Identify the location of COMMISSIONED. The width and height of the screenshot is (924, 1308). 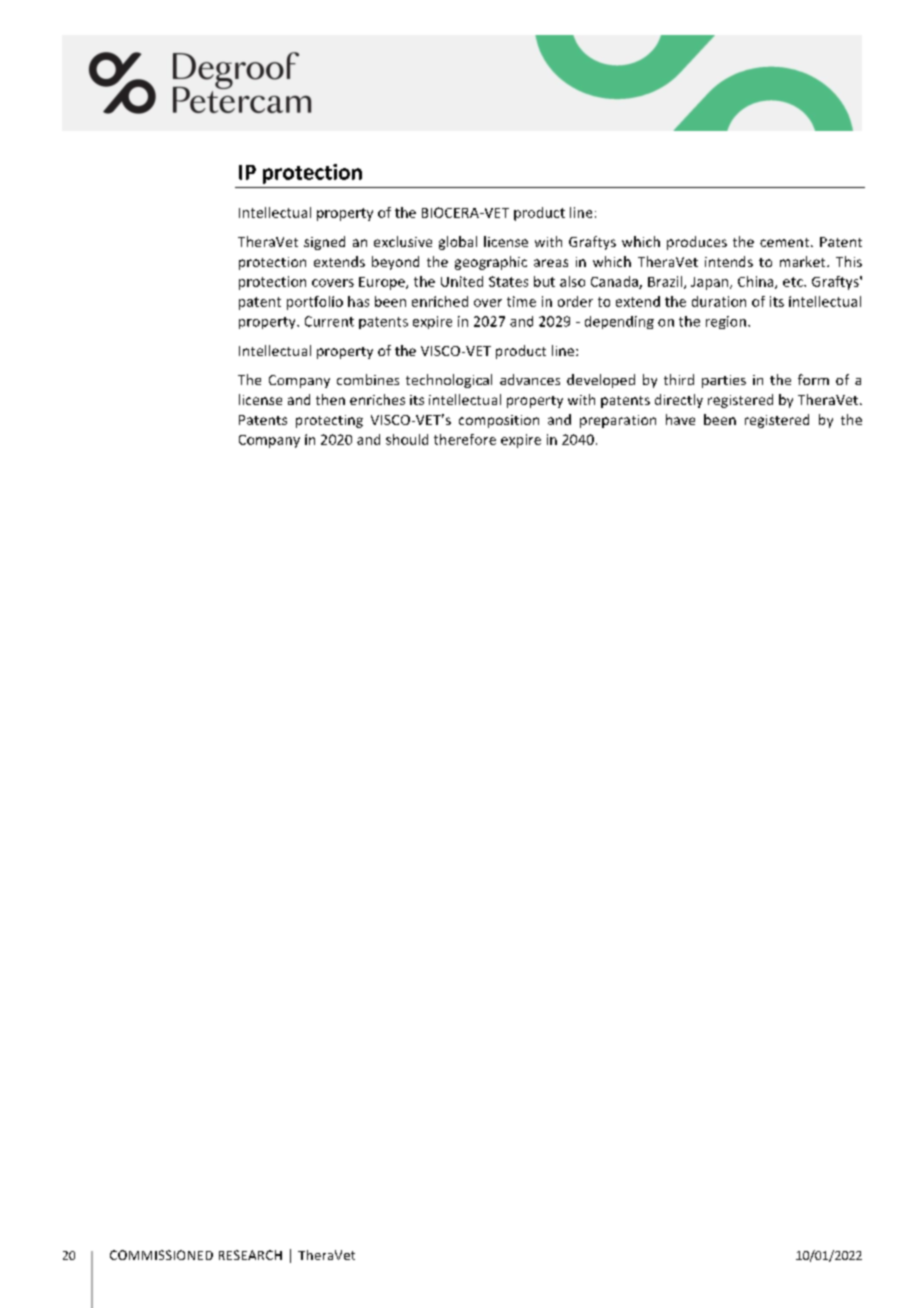
(161, 1255).
